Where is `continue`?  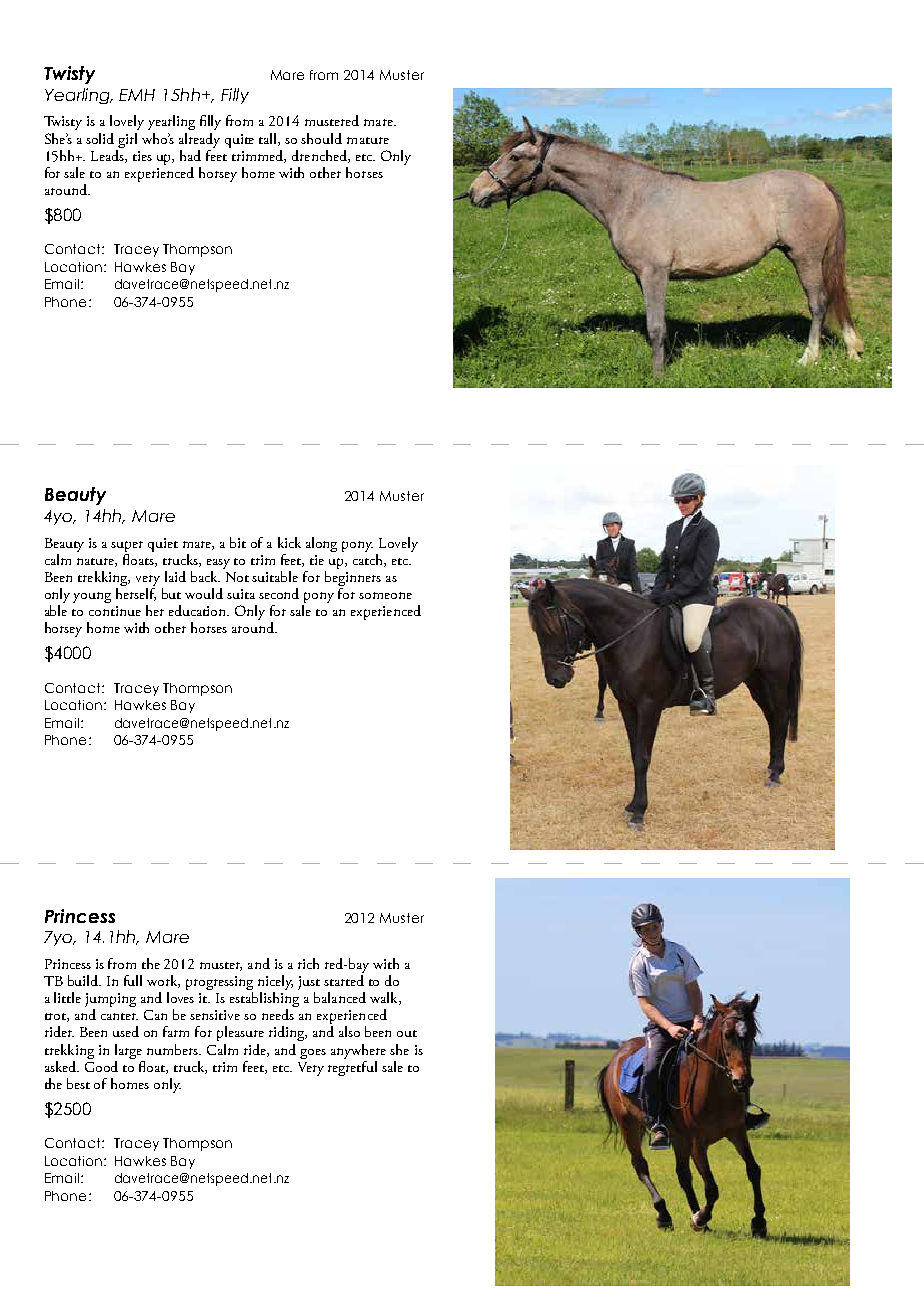 continue is located at coordinates (115, 611).
